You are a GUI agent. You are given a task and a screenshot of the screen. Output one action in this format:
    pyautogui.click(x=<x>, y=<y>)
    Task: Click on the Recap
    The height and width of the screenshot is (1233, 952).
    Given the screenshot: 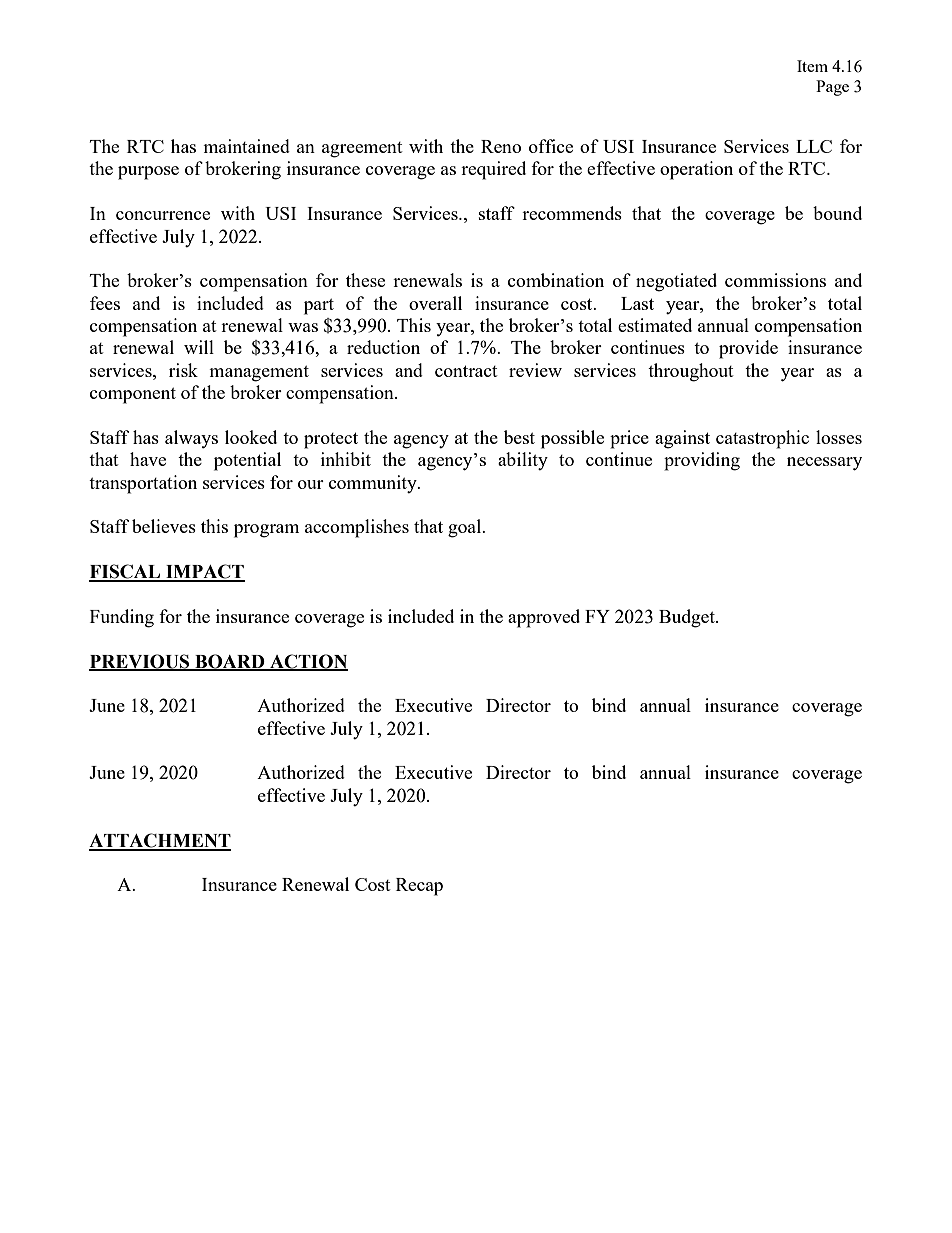 What is the action you would take?
    pyautogui.click(x=419, y=887)
